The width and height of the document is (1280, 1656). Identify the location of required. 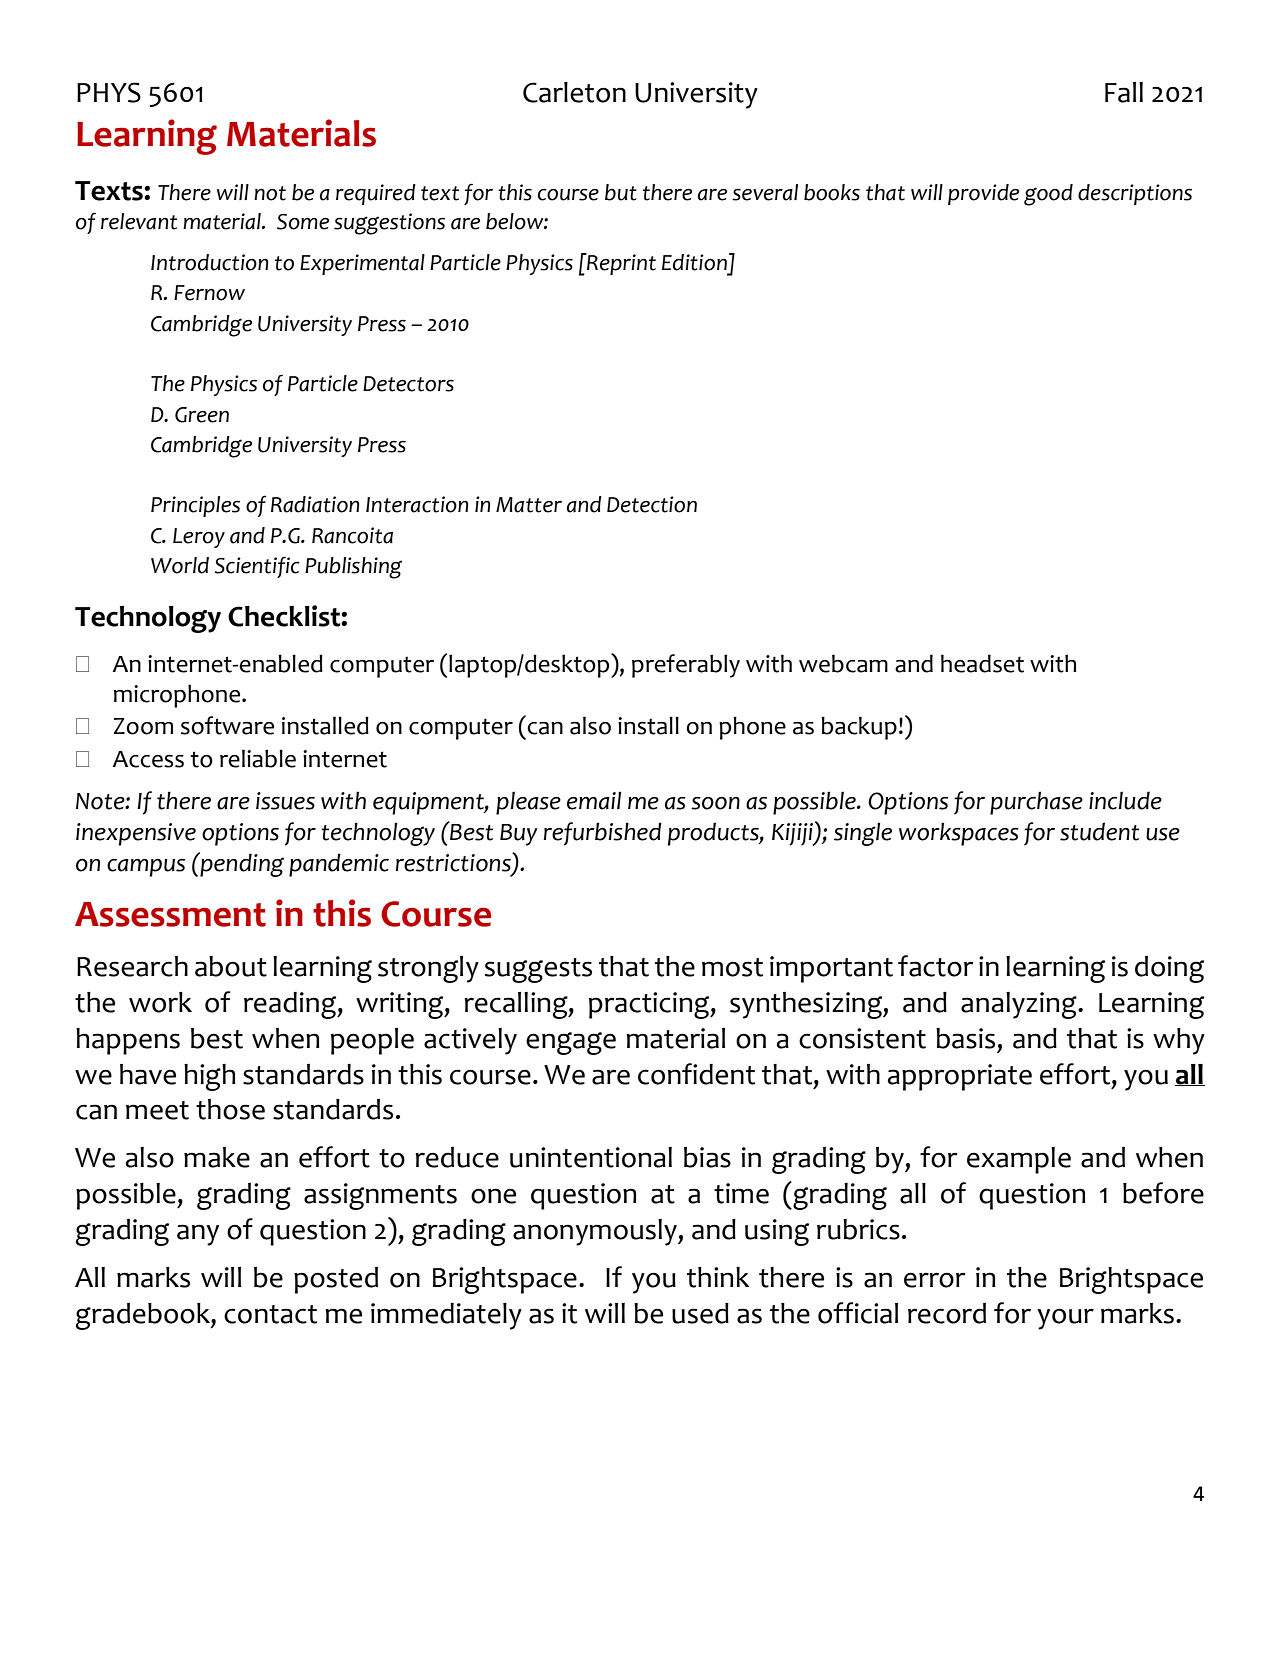
(376, 194).
